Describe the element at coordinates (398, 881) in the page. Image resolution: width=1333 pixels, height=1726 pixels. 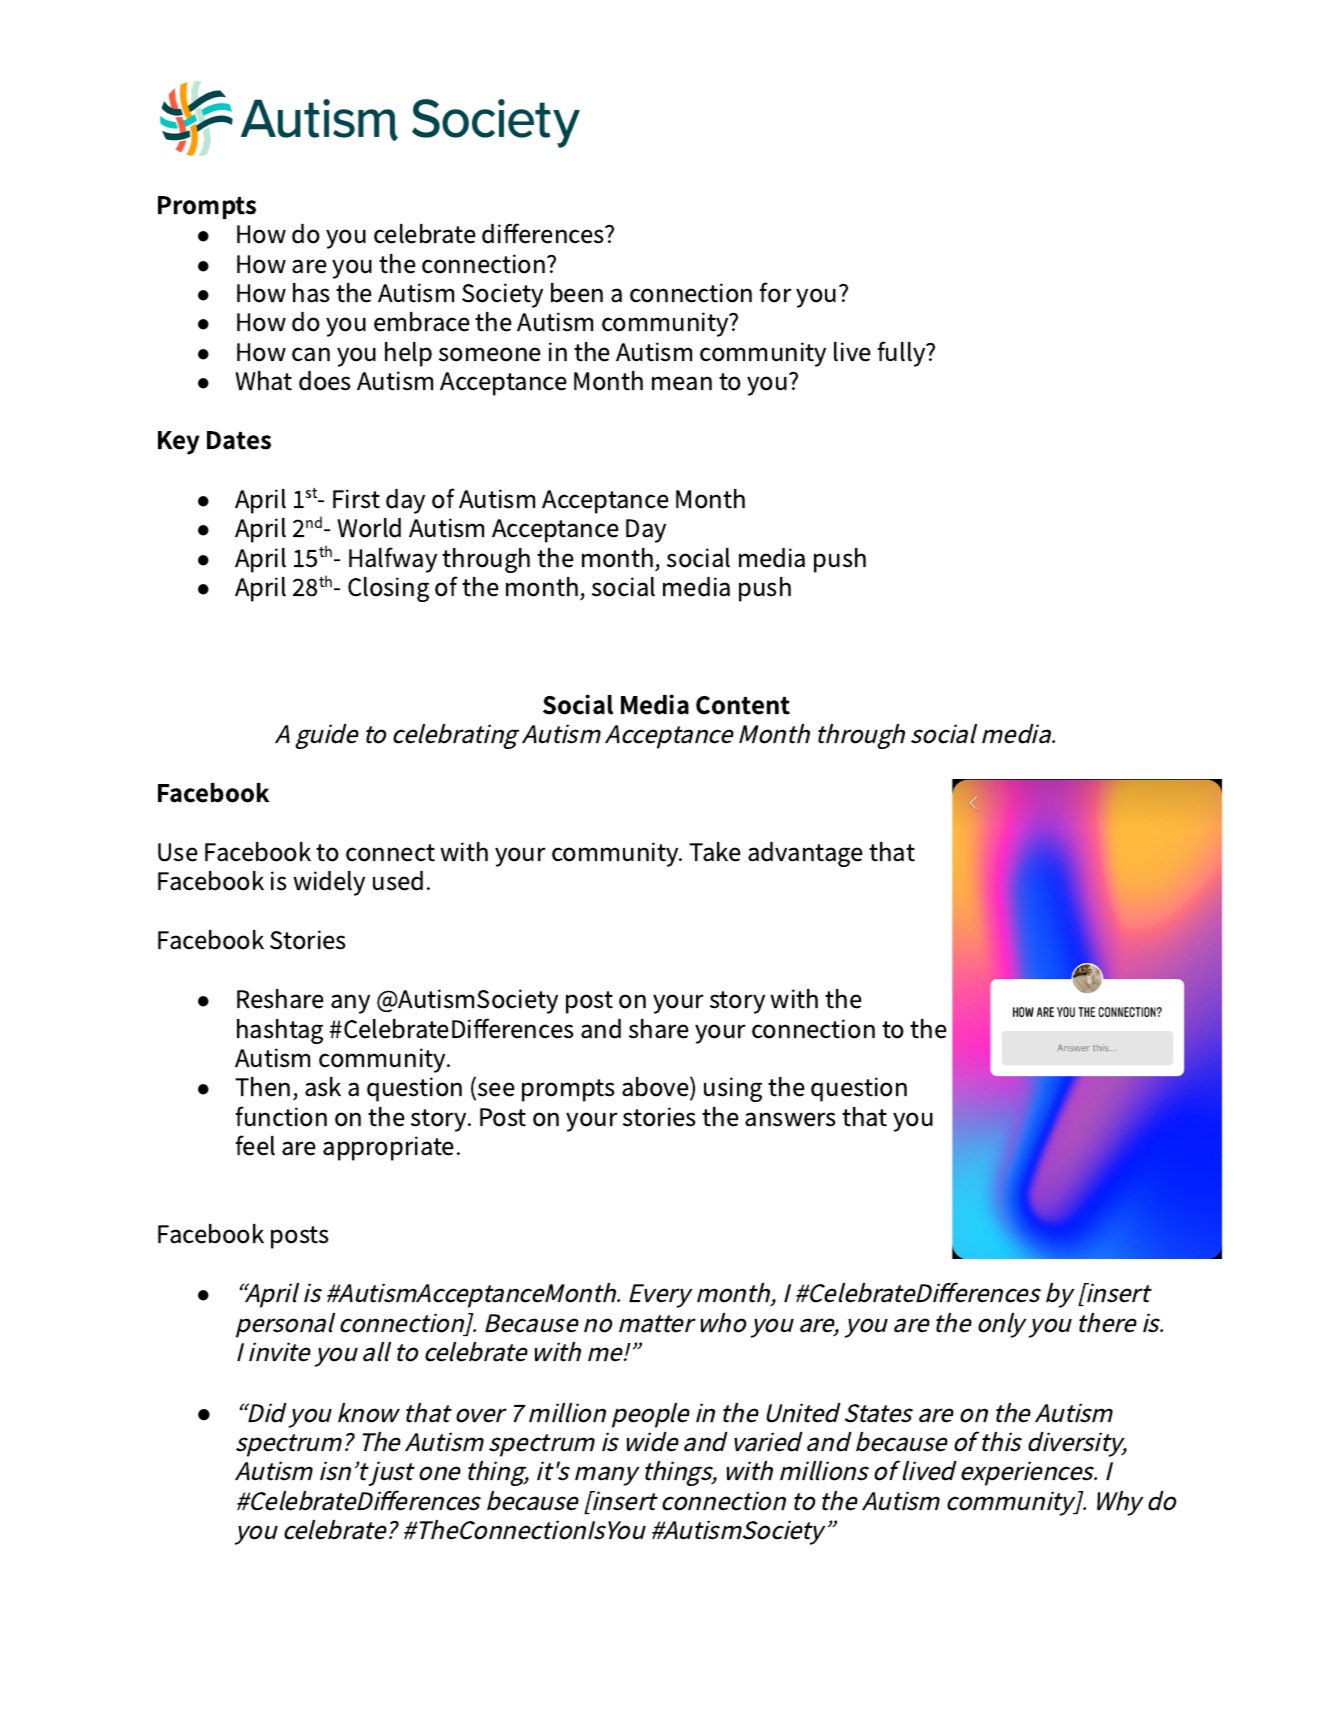
I see `used` at that location.
